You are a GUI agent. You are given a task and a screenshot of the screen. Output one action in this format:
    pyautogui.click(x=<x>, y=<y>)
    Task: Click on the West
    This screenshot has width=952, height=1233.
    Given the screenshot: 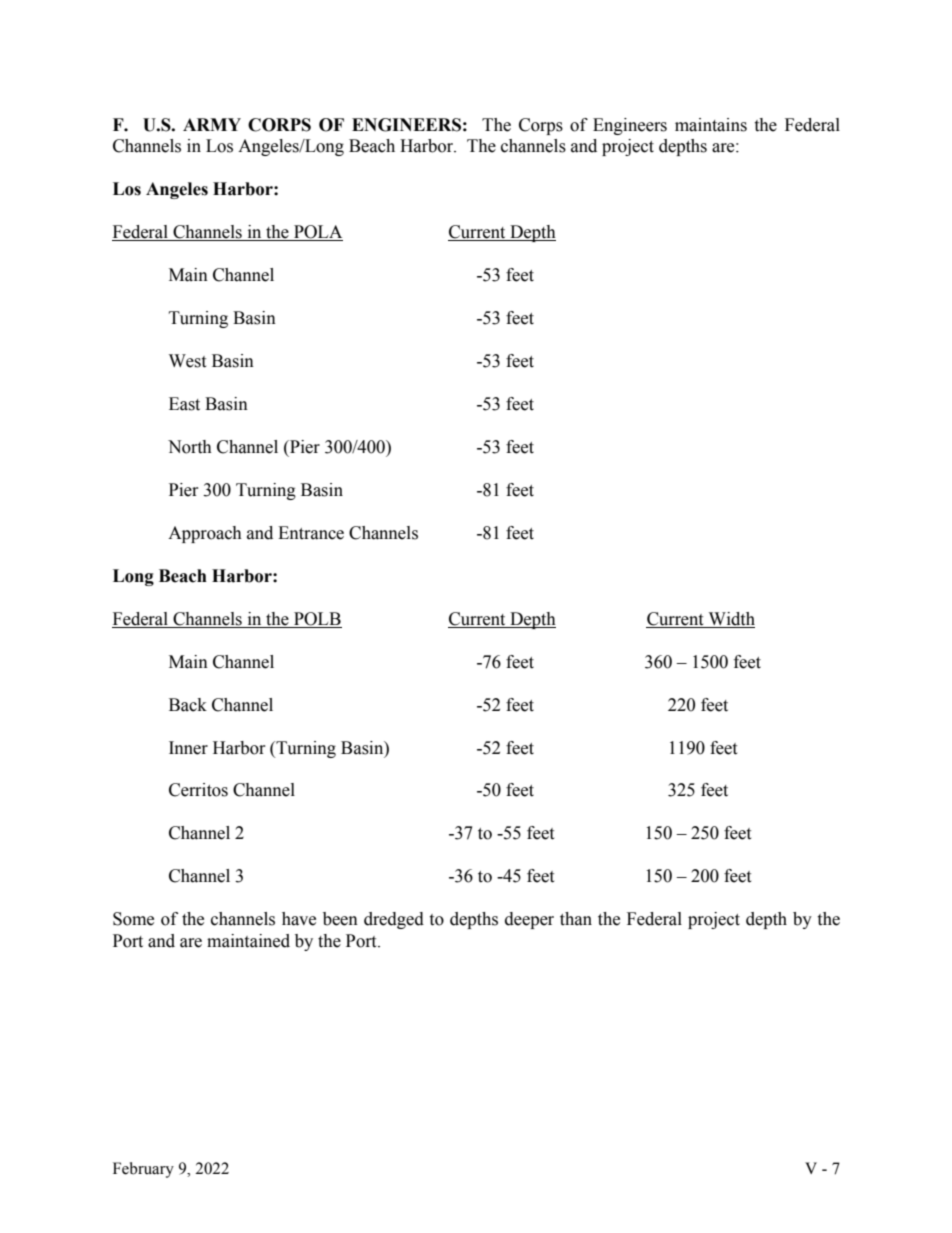 What is the action you would take?
    pyautogui.click(x=187, y=361)
